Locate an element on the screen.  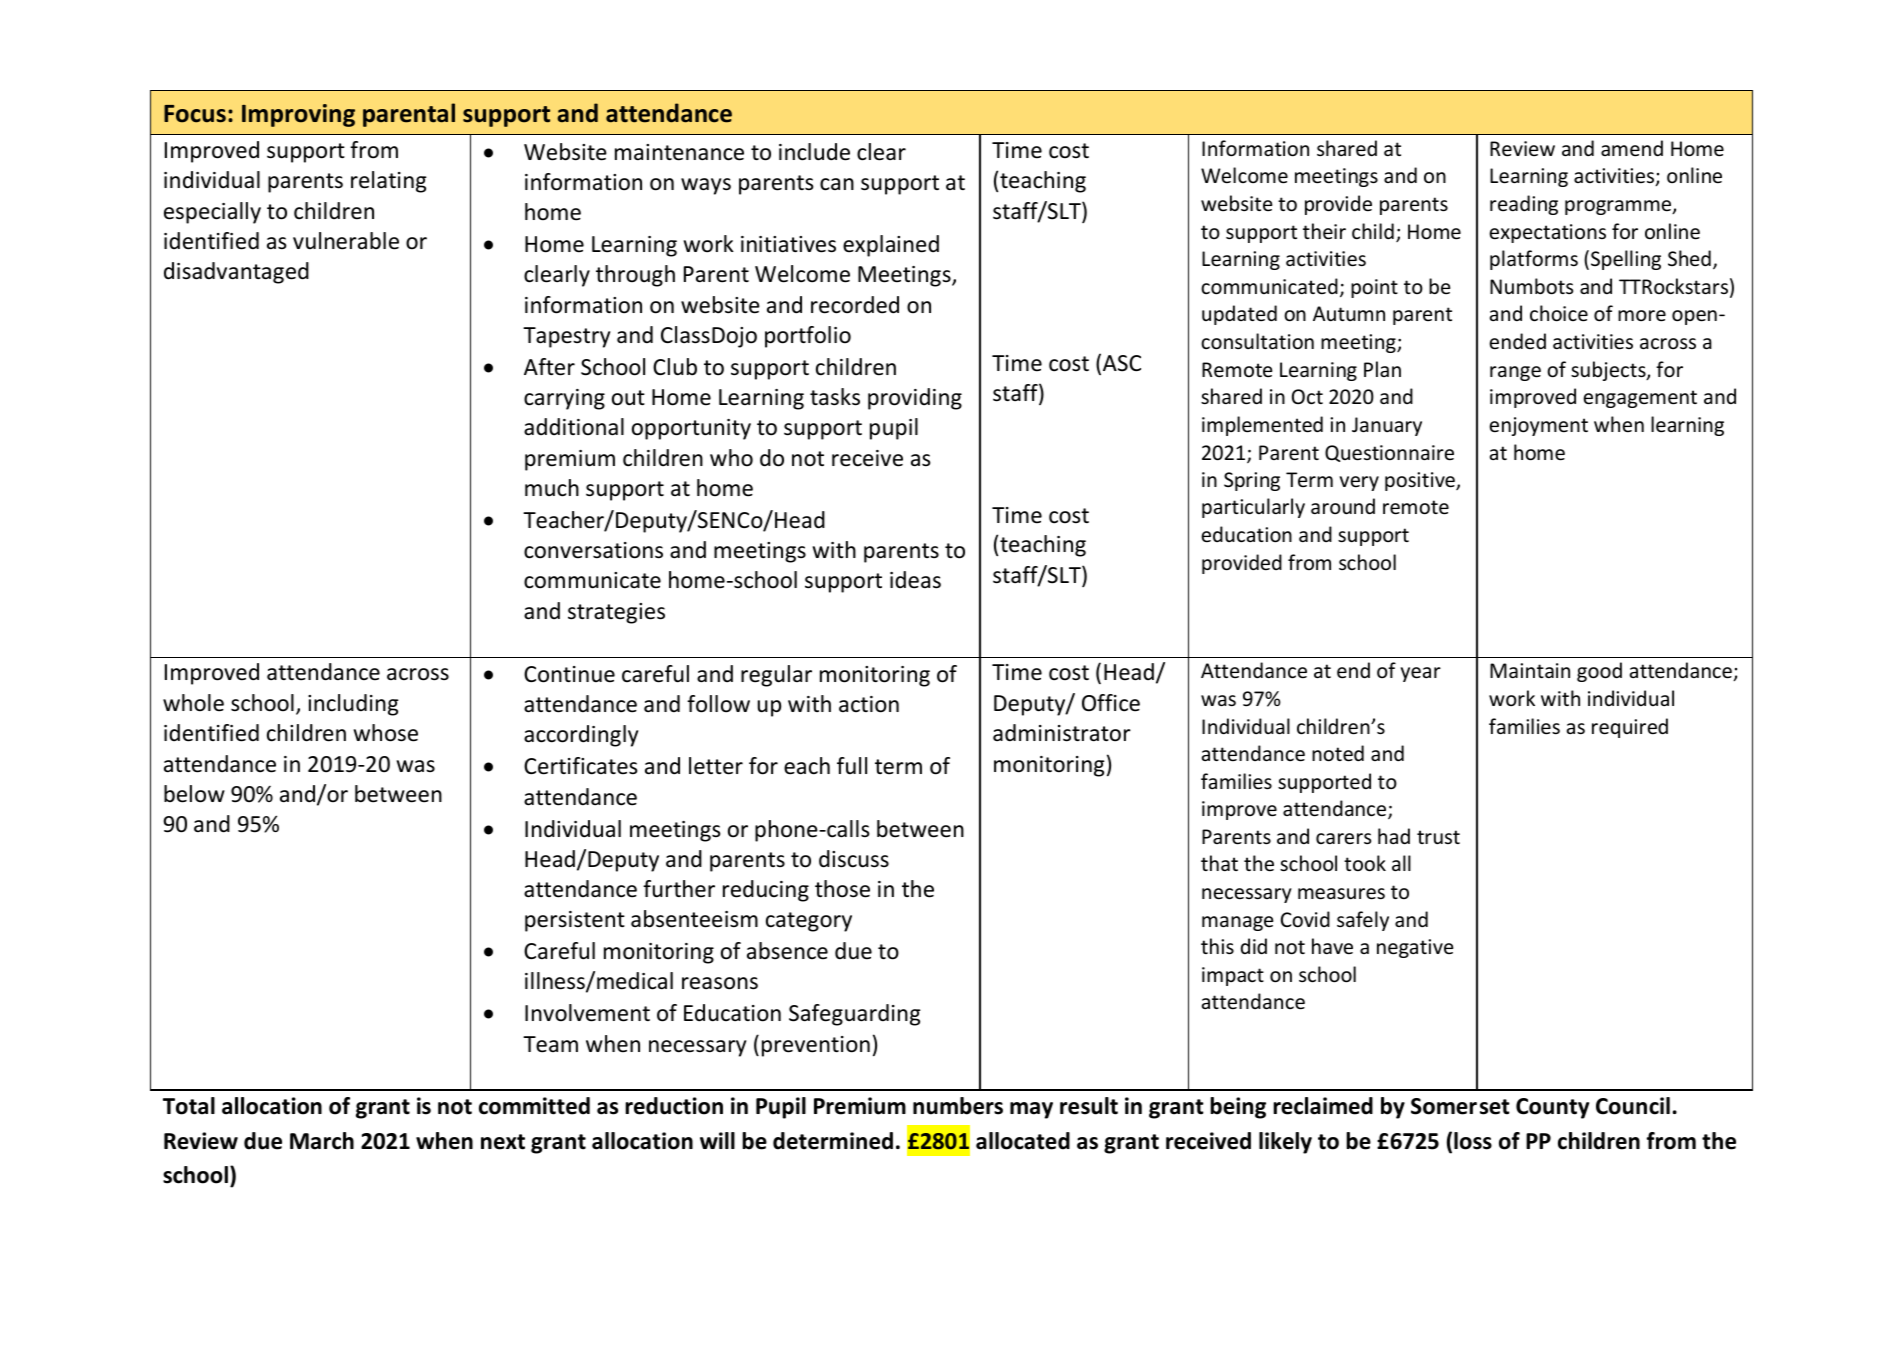
whose is located at coordinates (386, 733).
